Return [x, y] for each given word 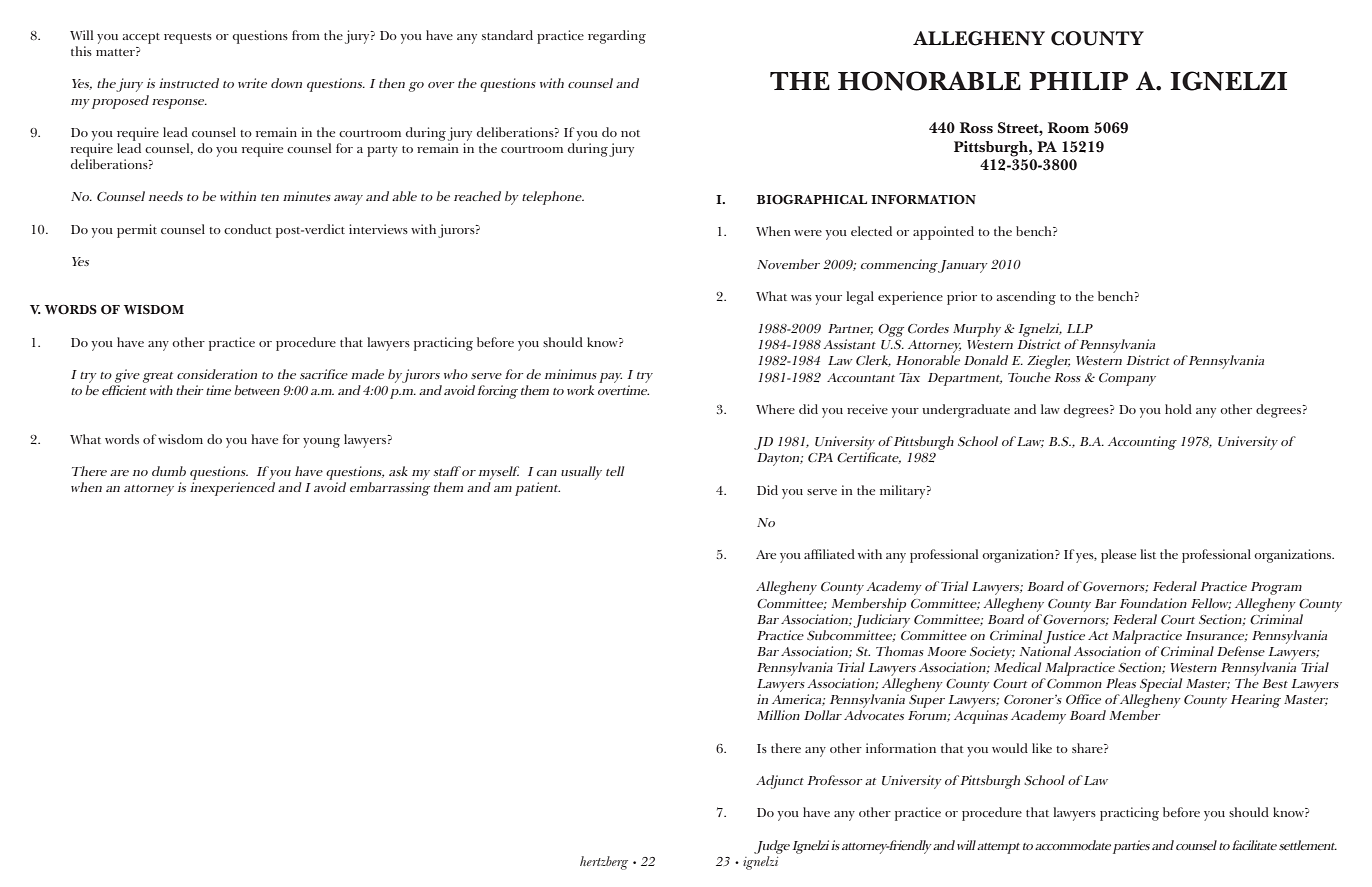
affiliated [829, 554]
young [321, 443]
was [801, 298]
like [1042, 748]
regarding [617, 37]
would [1010, 748]
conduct [248, 229]
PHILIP [1078, 81]
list [1148, 554]
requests [188, 38]
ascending [1026, 298]
